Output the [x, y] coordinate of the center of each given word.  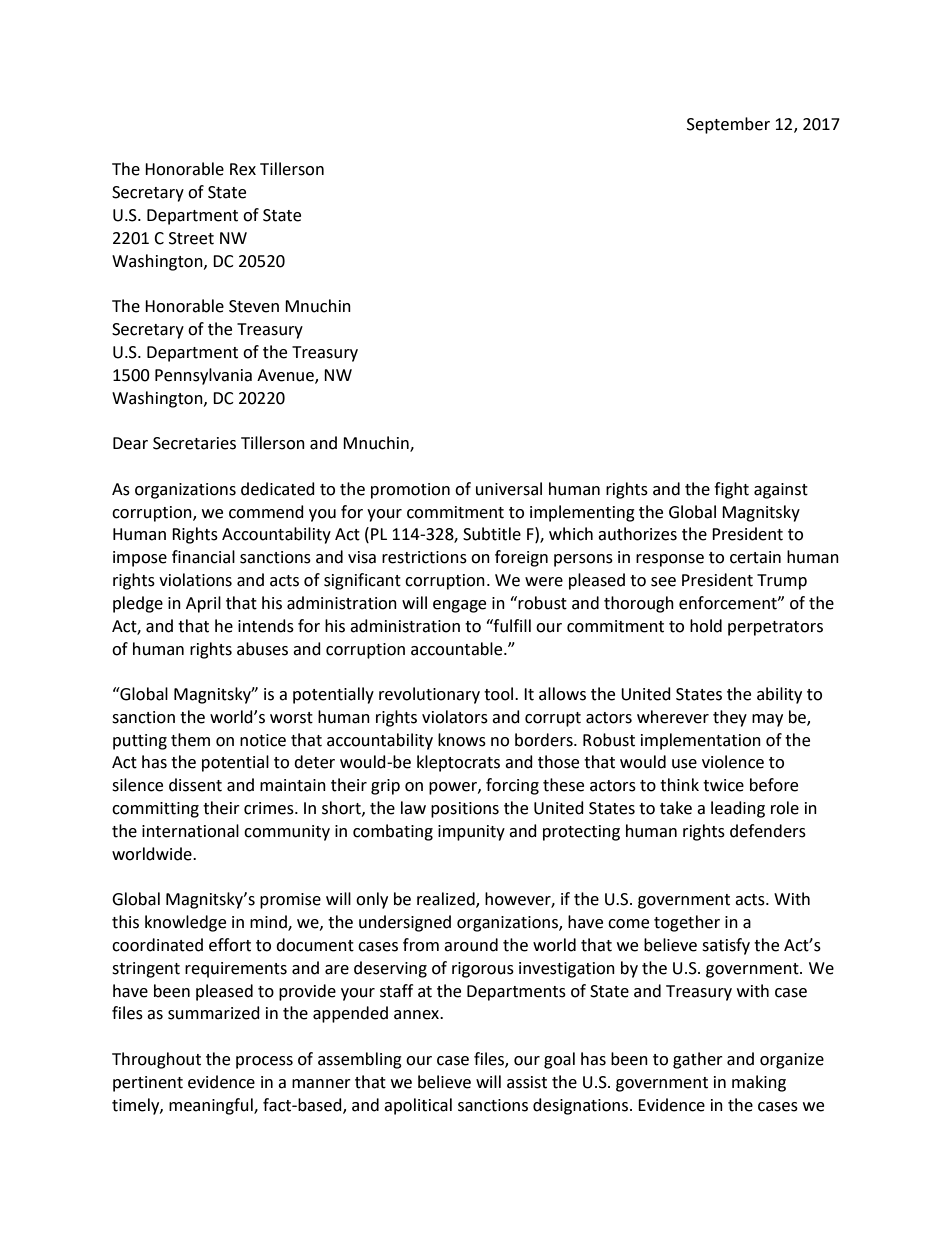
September [728, 125]
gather [698, 1060]
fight [731, 490]
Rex [243, 169]
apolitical [418, 1106]
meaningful [212, 1106]
